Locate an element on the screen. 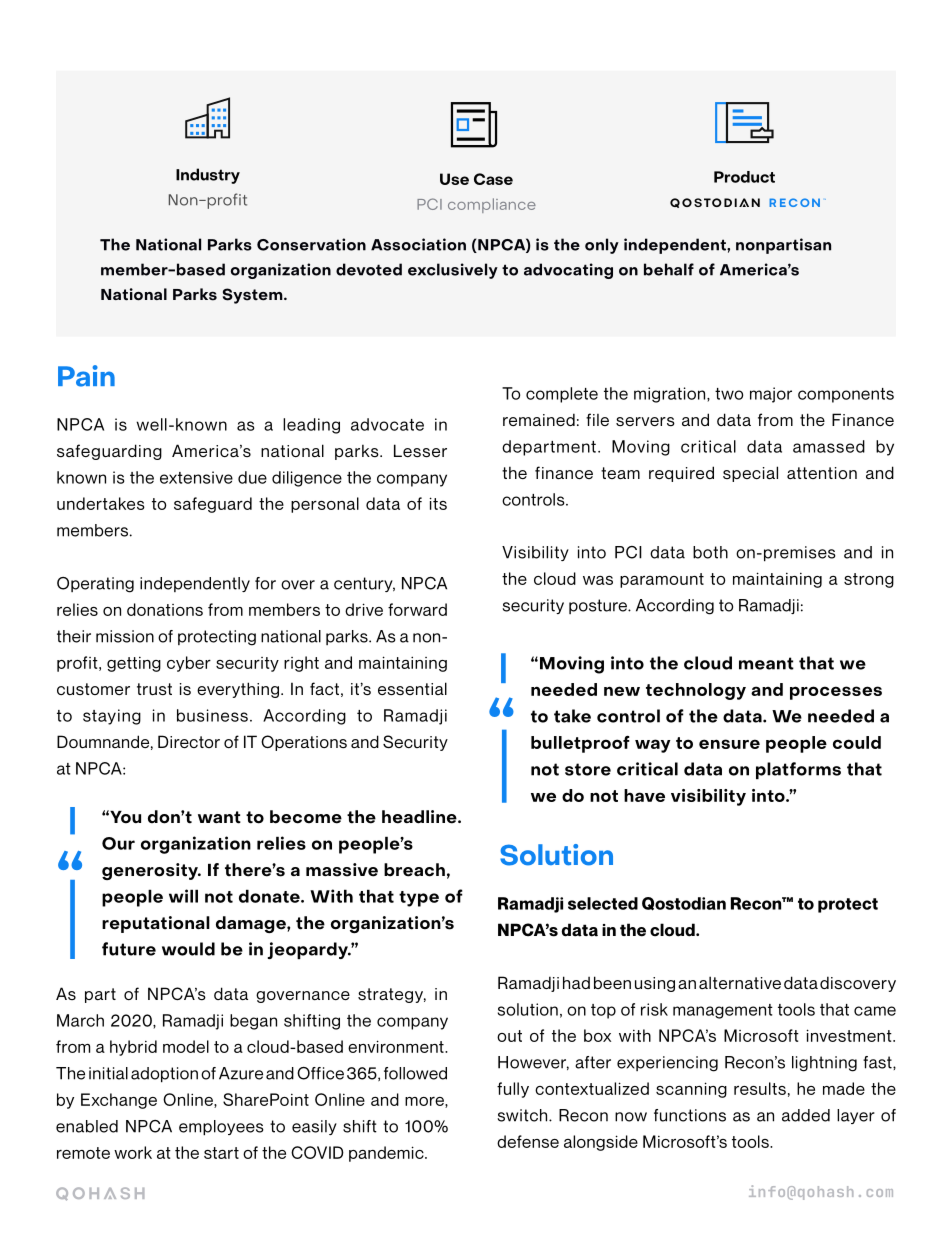 This screenshot has height=1233, width=952. want is located at coordinates (219, 817).
